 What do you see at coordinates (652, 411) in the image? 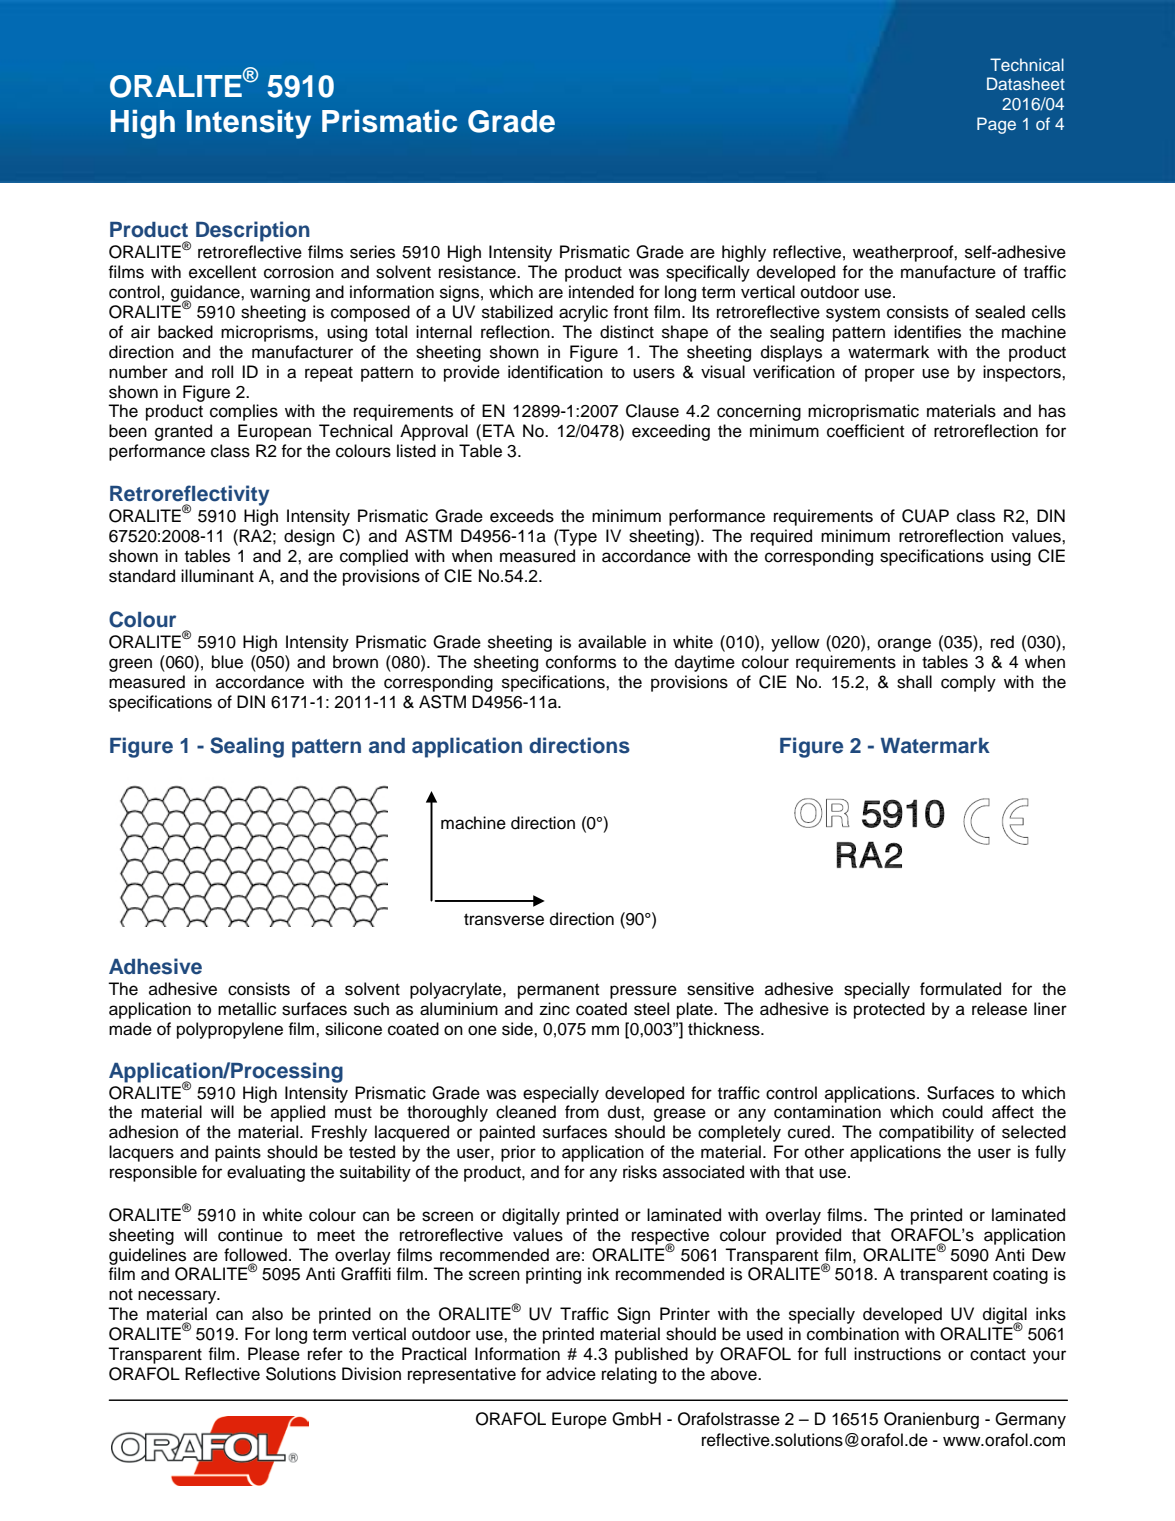
I see `Clause` at bounding box center [652, 411].
